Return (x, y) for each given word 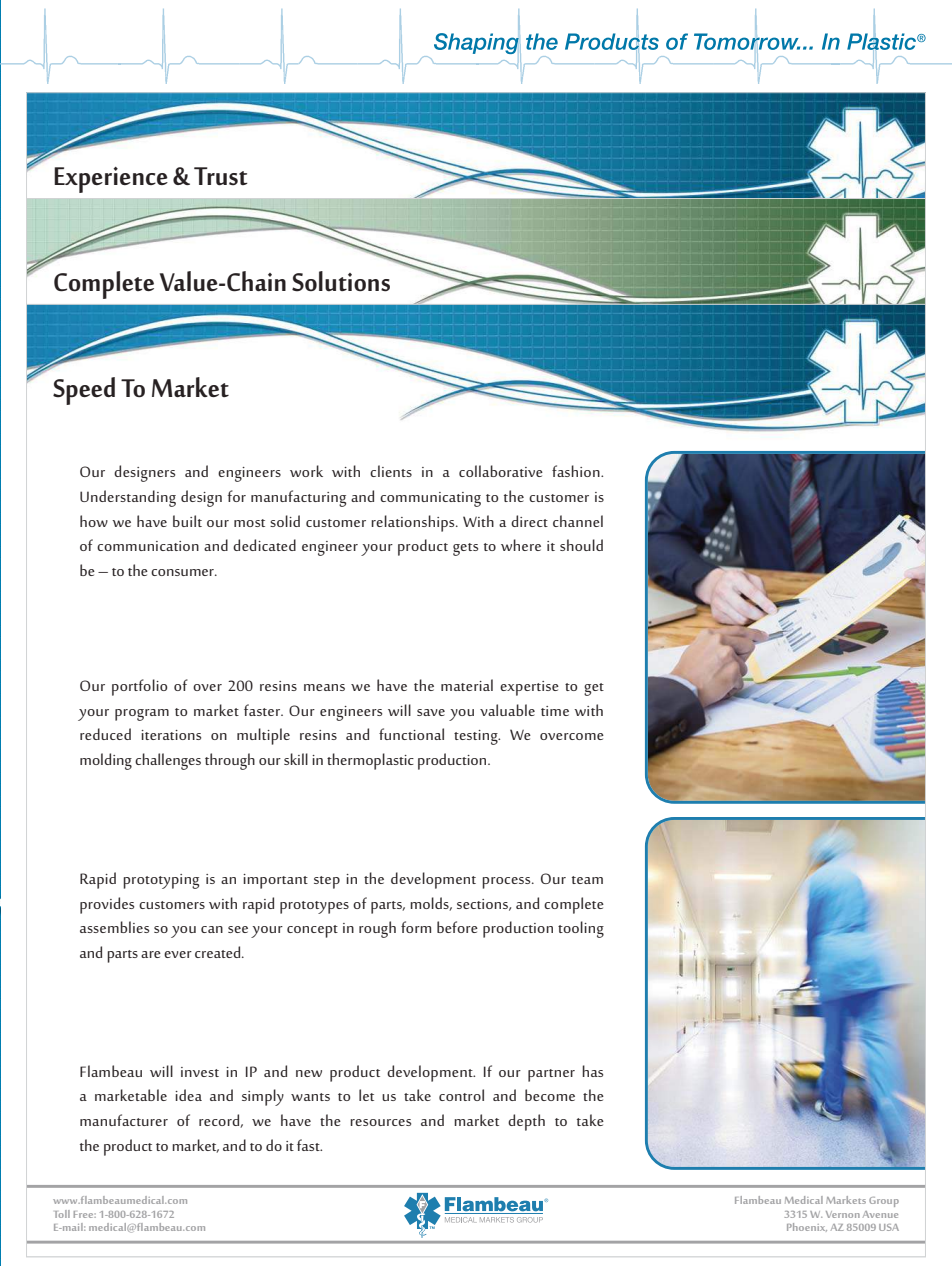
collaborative (501, 471)
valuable (507, 710)
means (324, 687)
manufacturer (124, 1120)
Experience (111, 180)
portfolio (139, 687)
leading (475, 262)
